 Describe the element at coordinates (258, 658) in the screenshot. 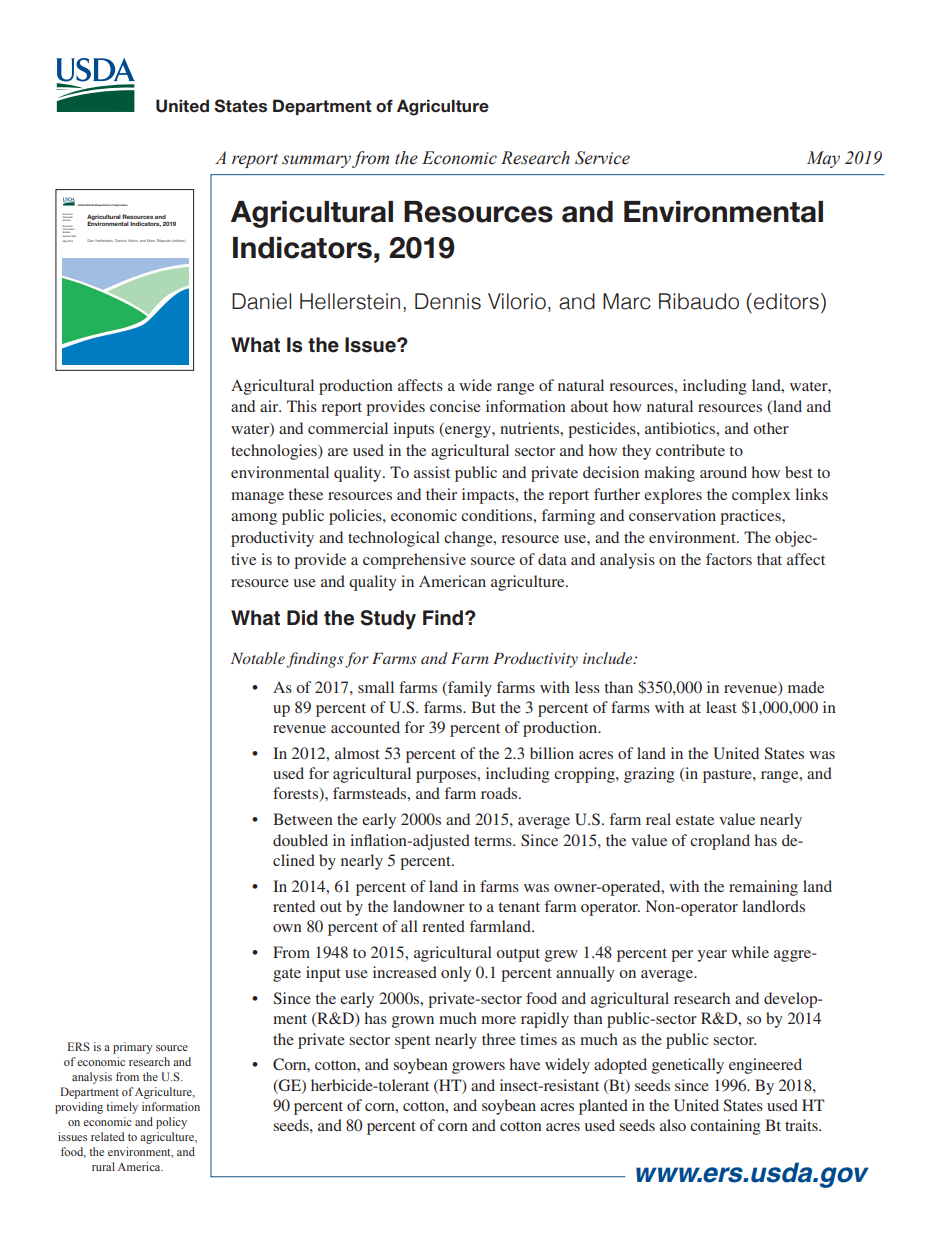

I see `Notable` at that location.
